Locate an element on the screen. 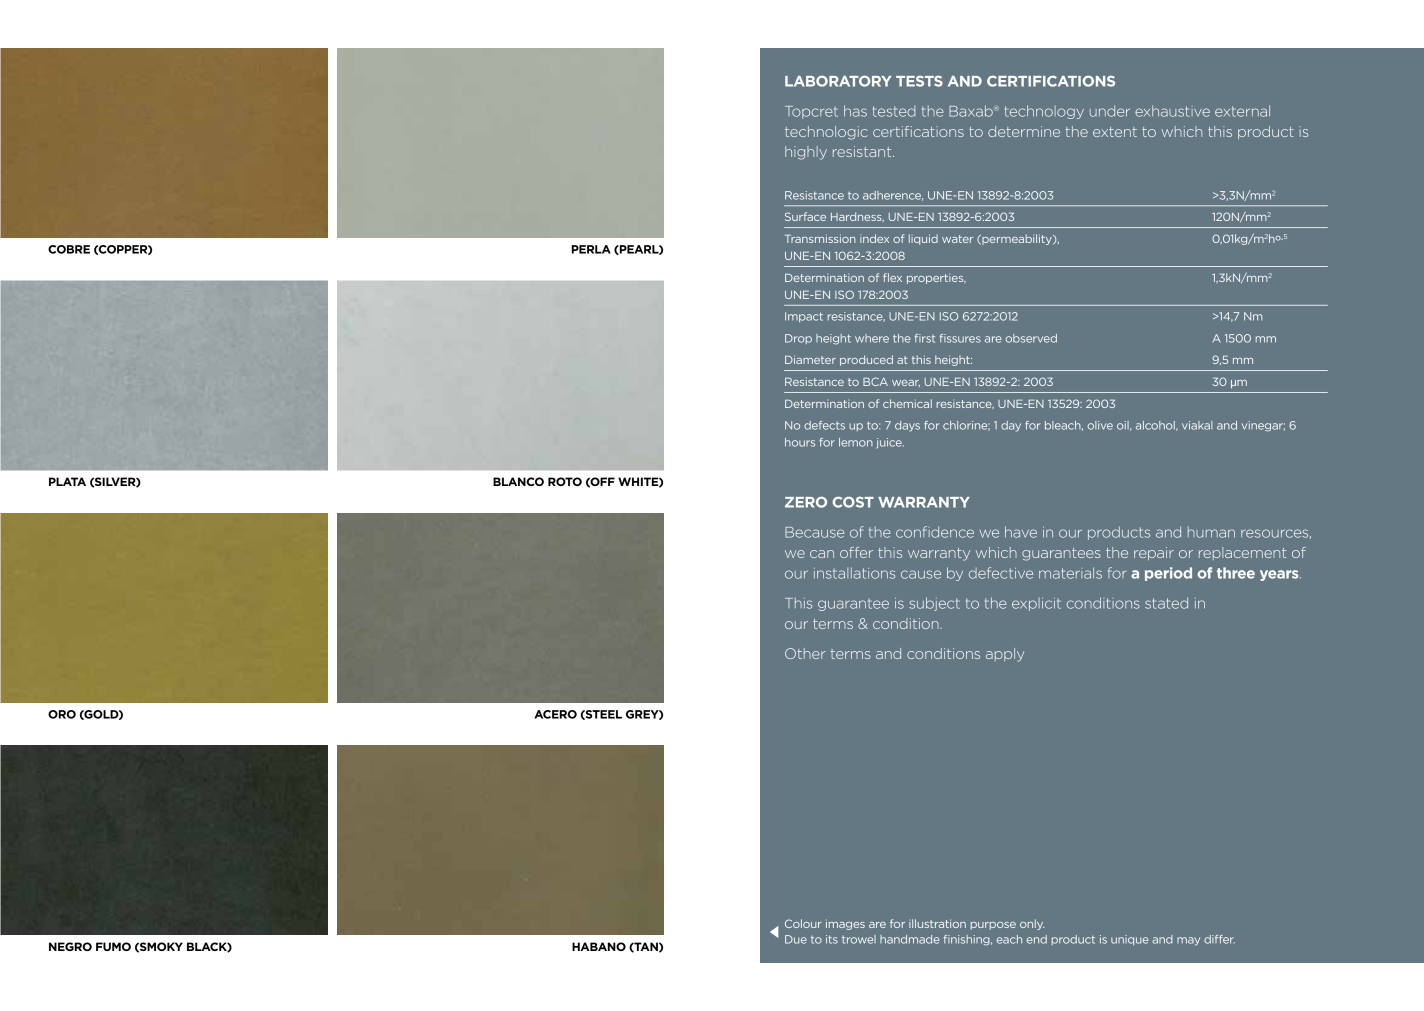  highly is located at coordinates (806, 153).
